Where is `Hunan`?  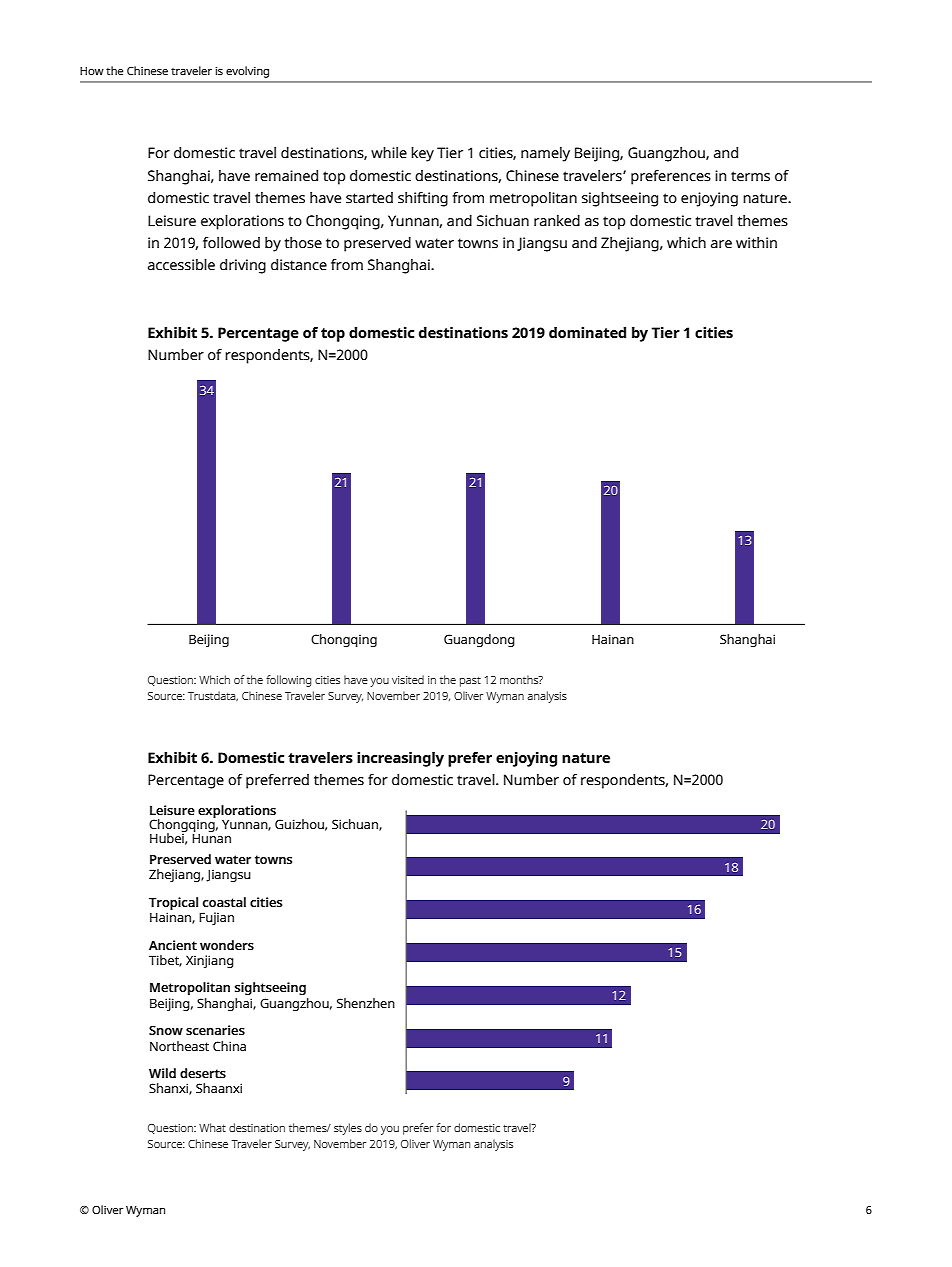
Hunan is located at coordinates (211, 838).
